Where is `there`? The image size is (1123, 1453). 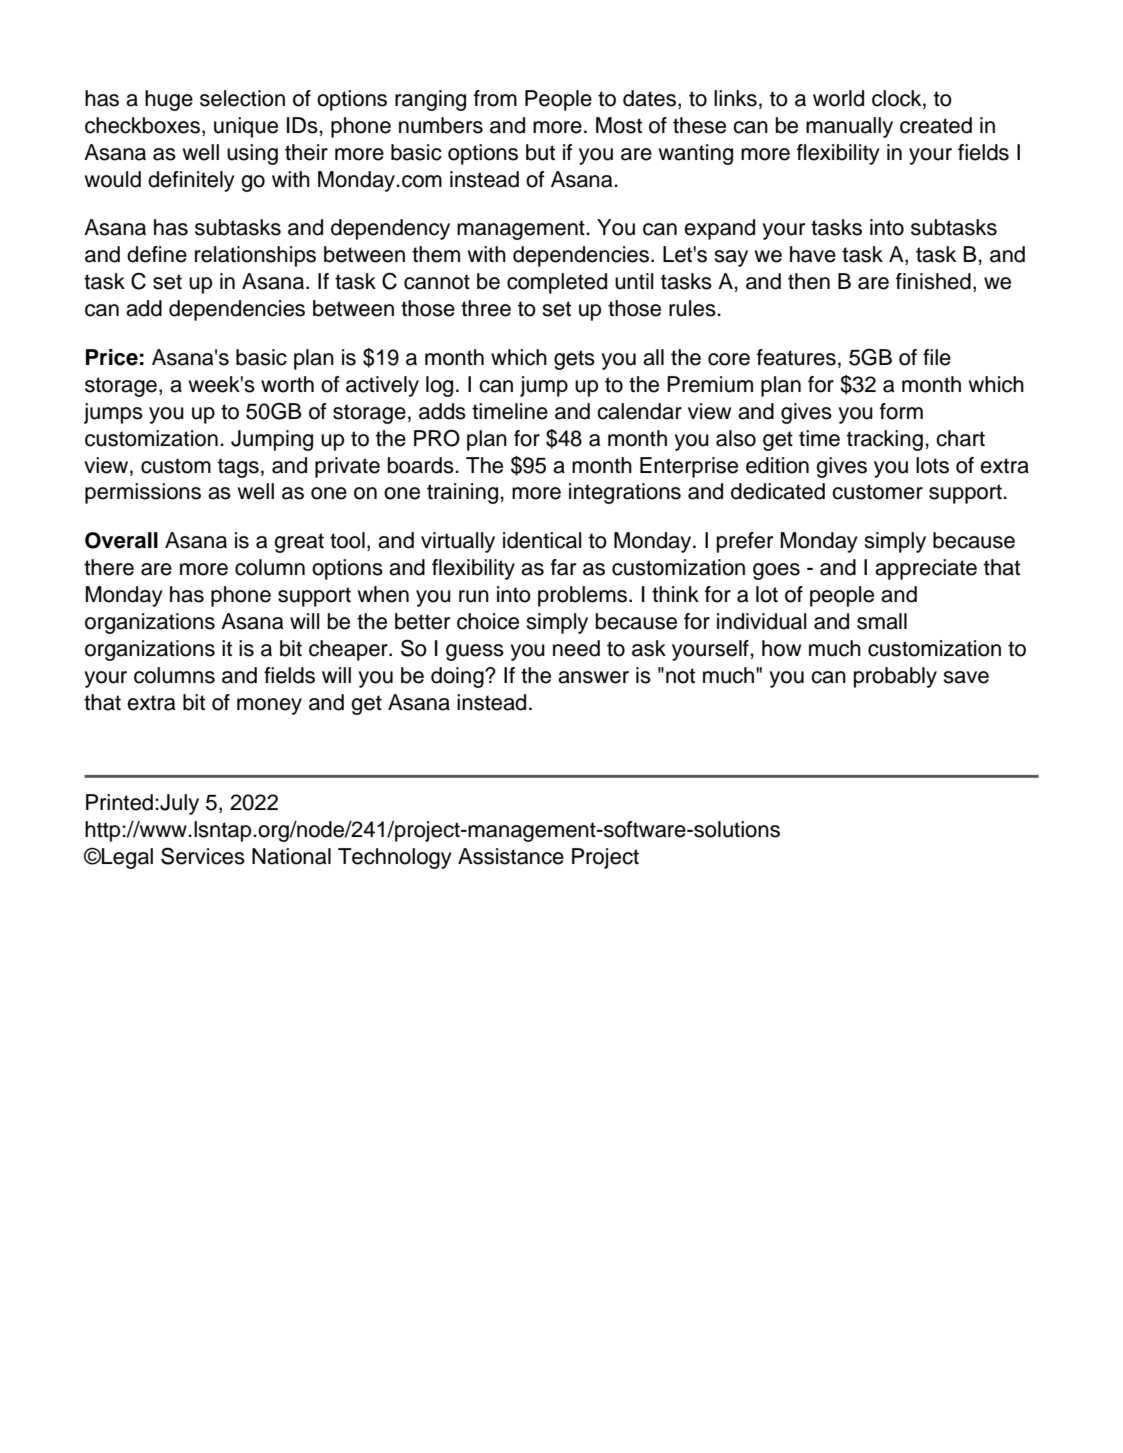
there is located at coordinates (109, 567).
